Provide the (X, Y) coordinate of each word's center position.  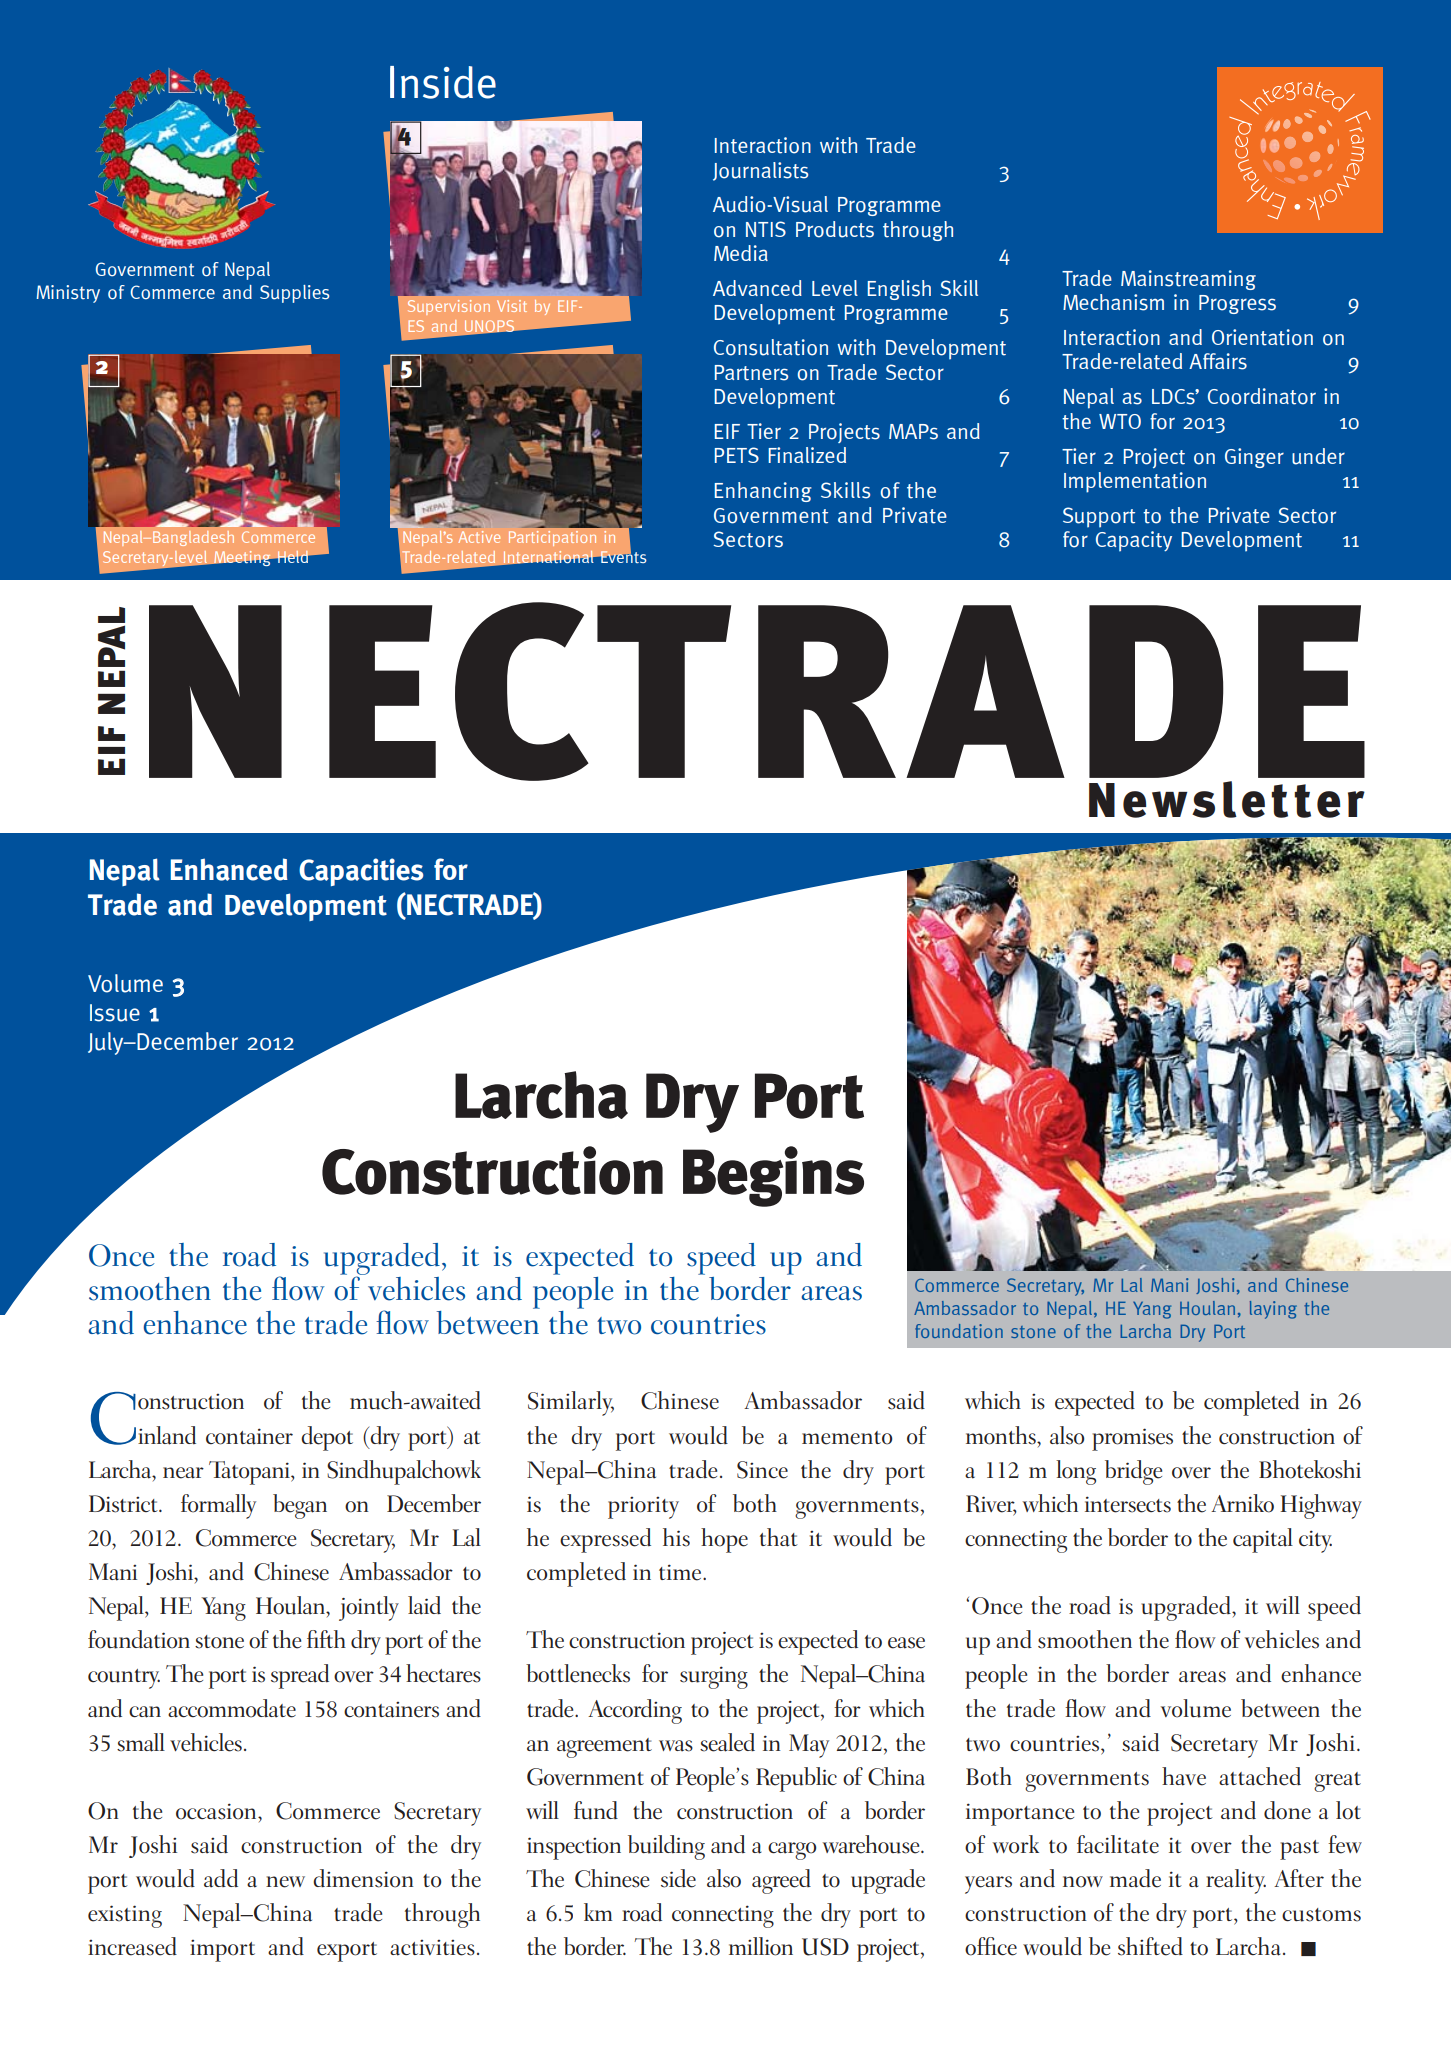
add (221, 1878)
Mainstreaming (1188, 280)
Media (741, 253)
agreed (781, 1881)
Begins (773, 1176)
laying (1273, 1310)
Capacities (361, 872)
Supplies (294, 294)
